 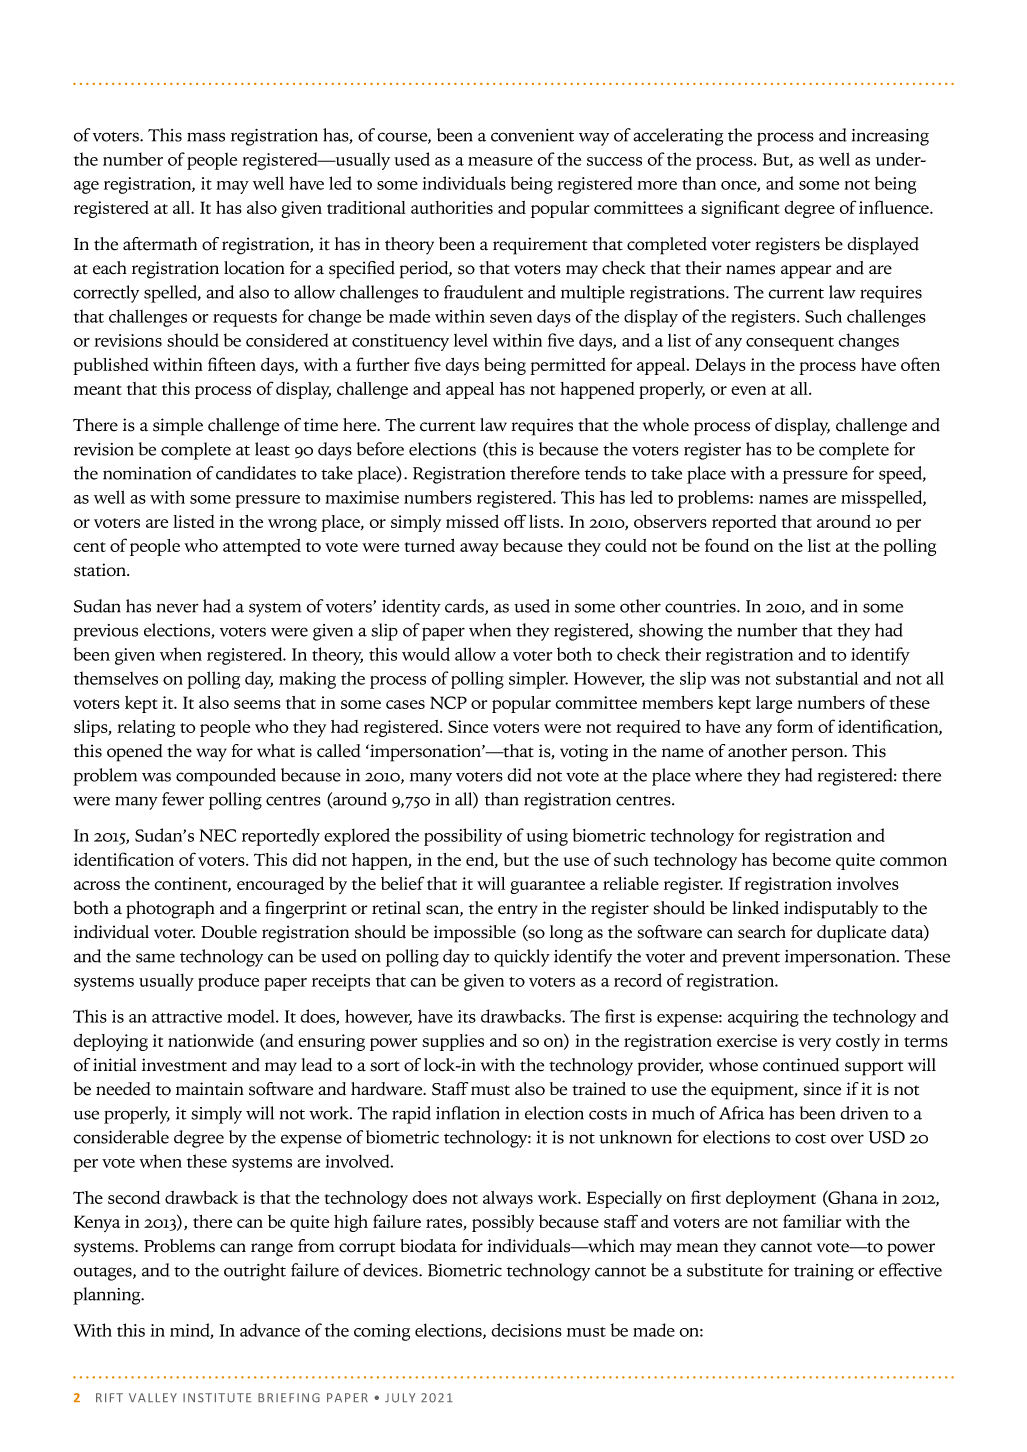 I want to click on investment, so click(x=184, y=1065).
